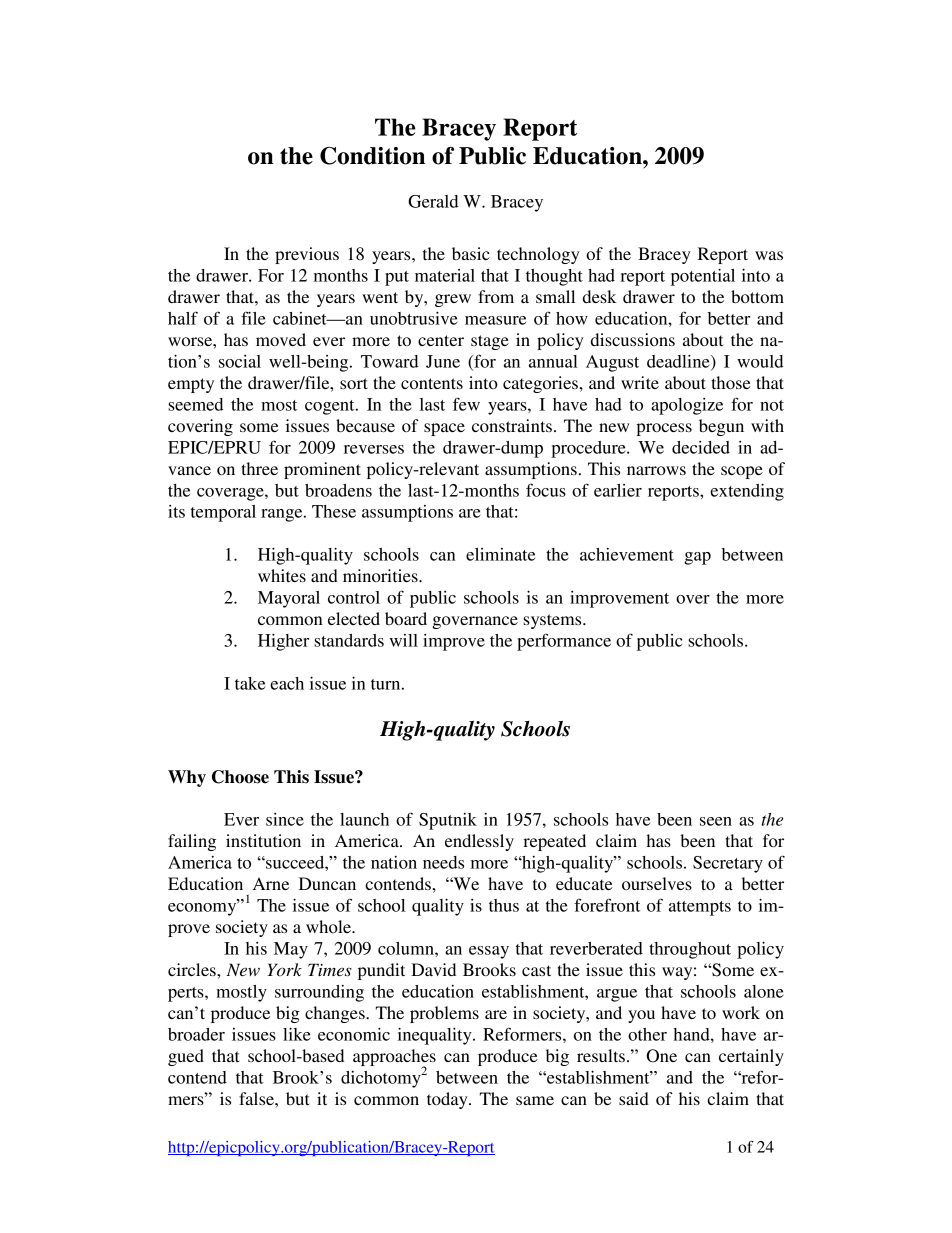  Describe the element at coordinates (257, 1098) in the screenshot. I see `false` at that location.
